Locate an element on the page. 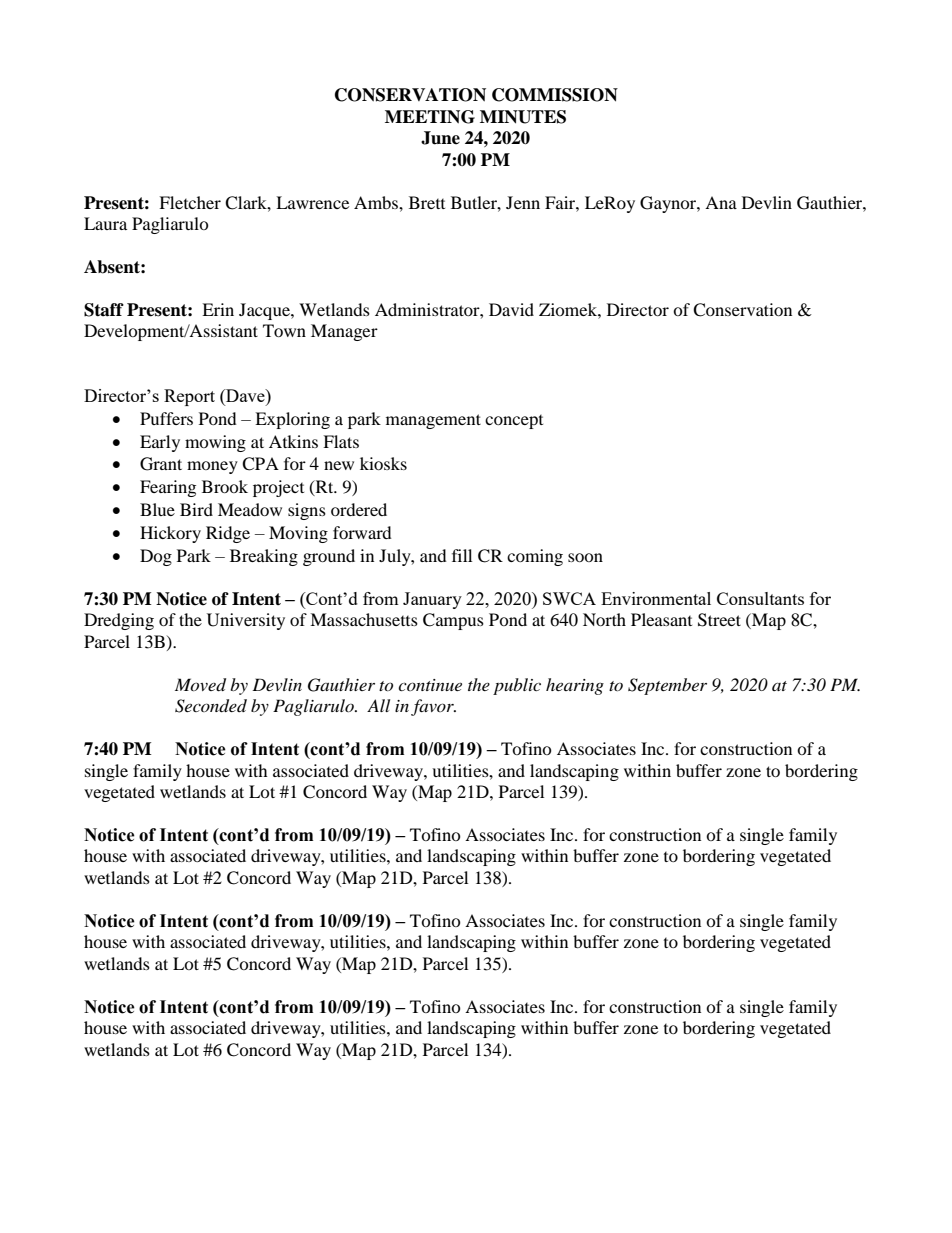  management is located at coordinates (433, 421).
